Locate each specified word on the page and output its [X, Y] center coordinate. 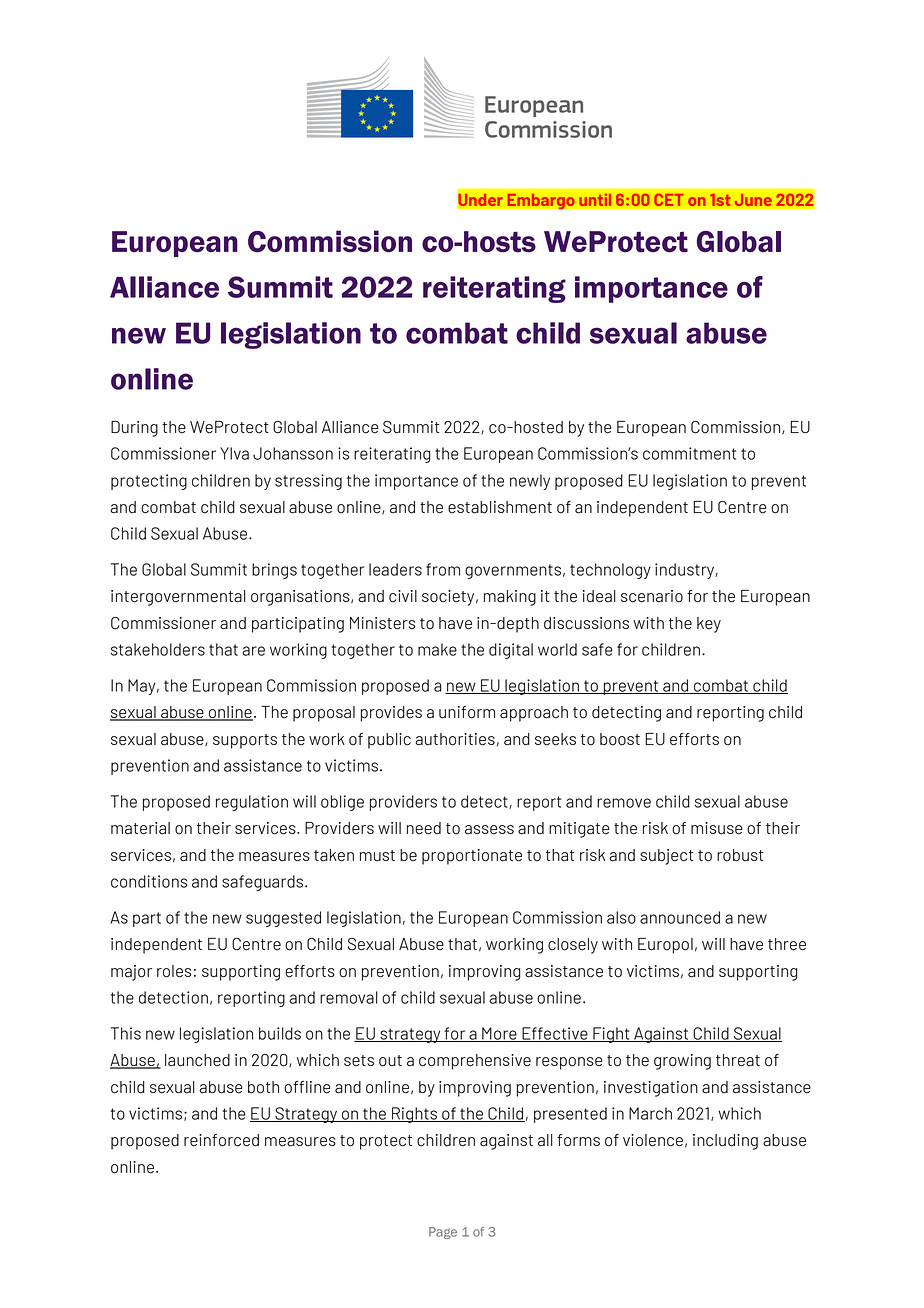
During [134, 429]
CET [669, 200]
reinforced [221, 1140]
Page [443, 1233]
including [725, 1142]
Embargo [541, 201]
